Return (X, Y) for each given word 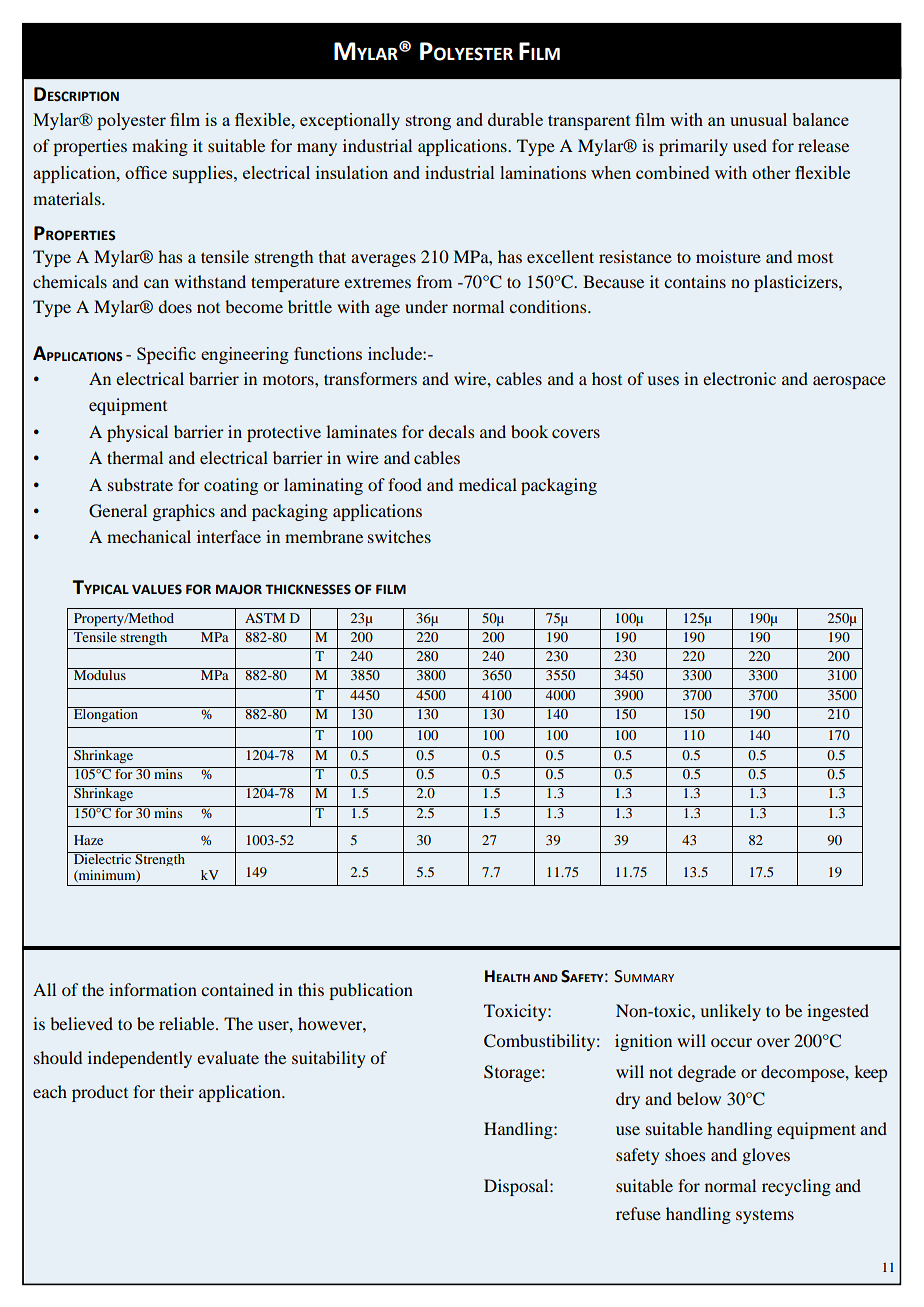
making (160, 147)
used (750, 145)
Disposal (517, 1187)
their (177, 1091)
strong (428, 122)
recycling (796, 1187)
